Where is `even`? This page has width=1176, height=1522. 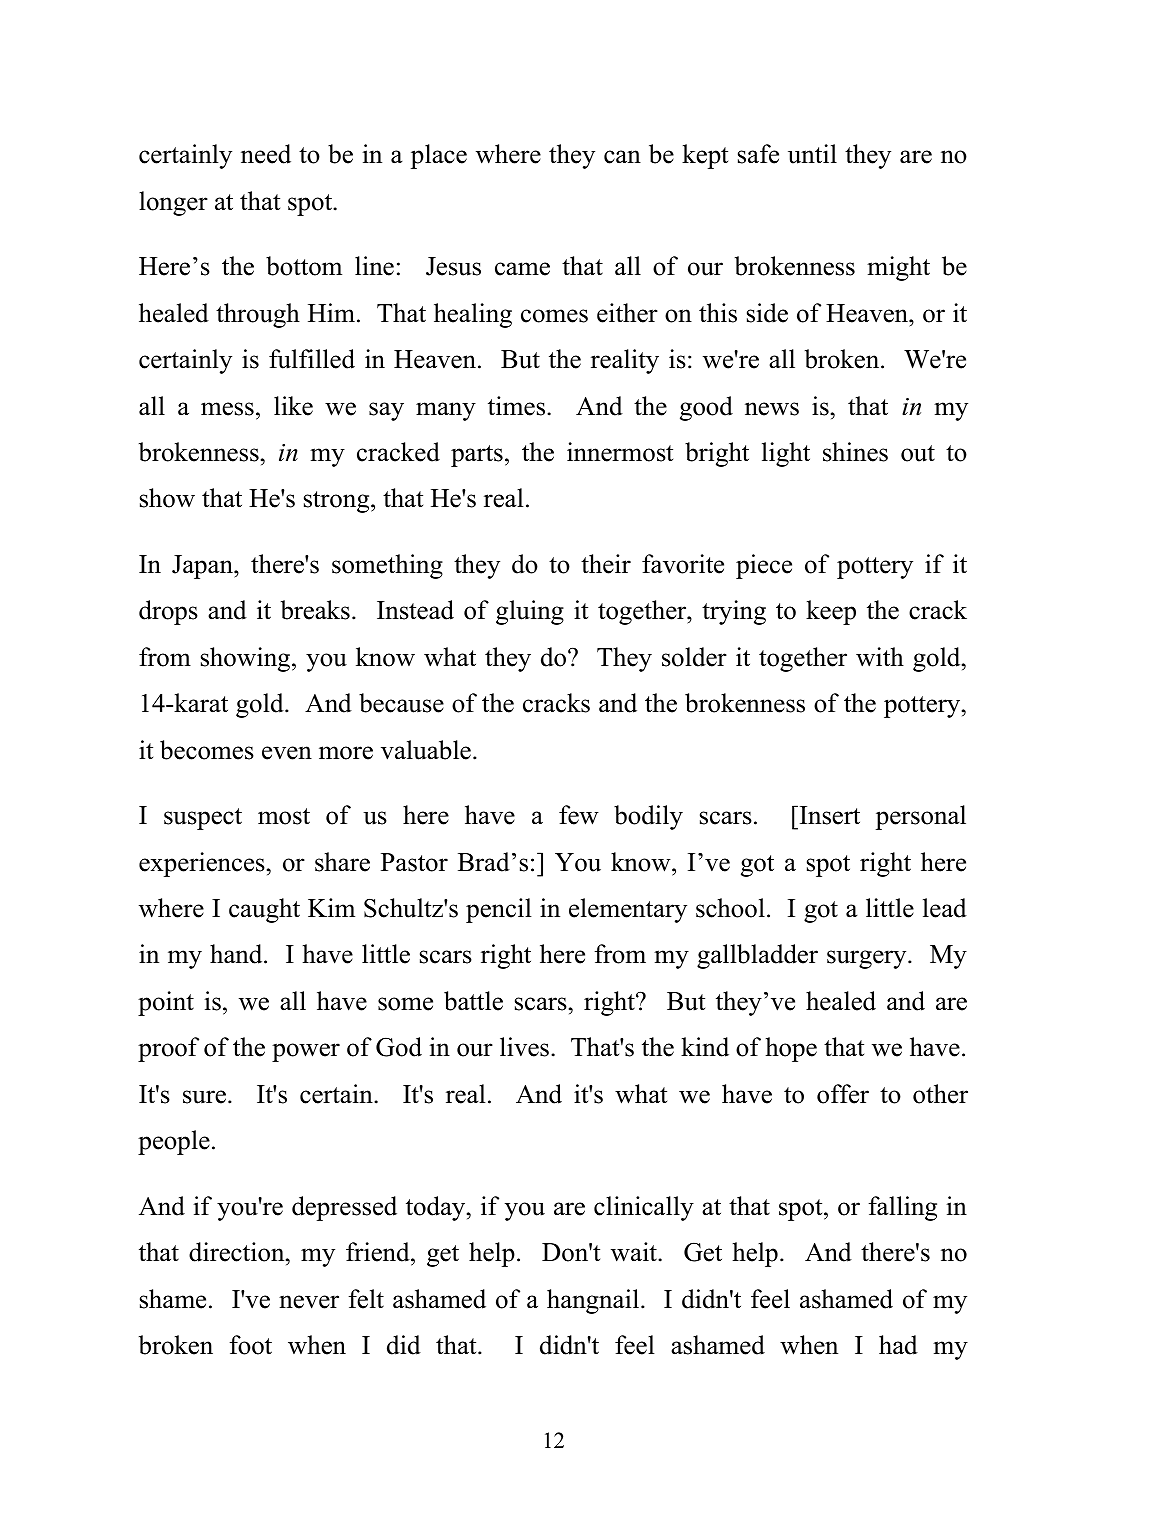 even is located at coordinates (287, 753).
